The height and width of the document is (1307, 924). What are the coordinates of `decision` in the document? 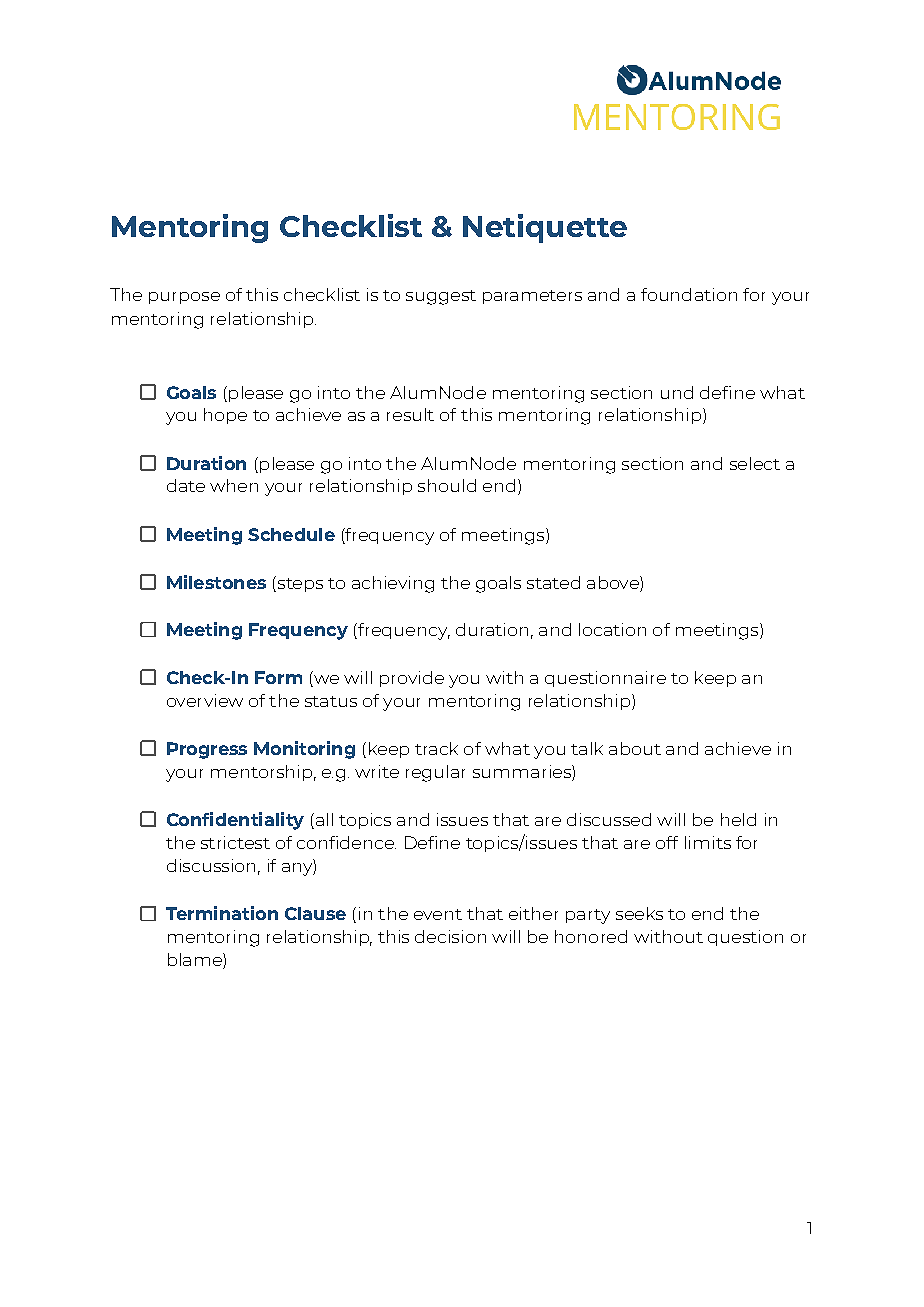 It's located at (450, 936).
